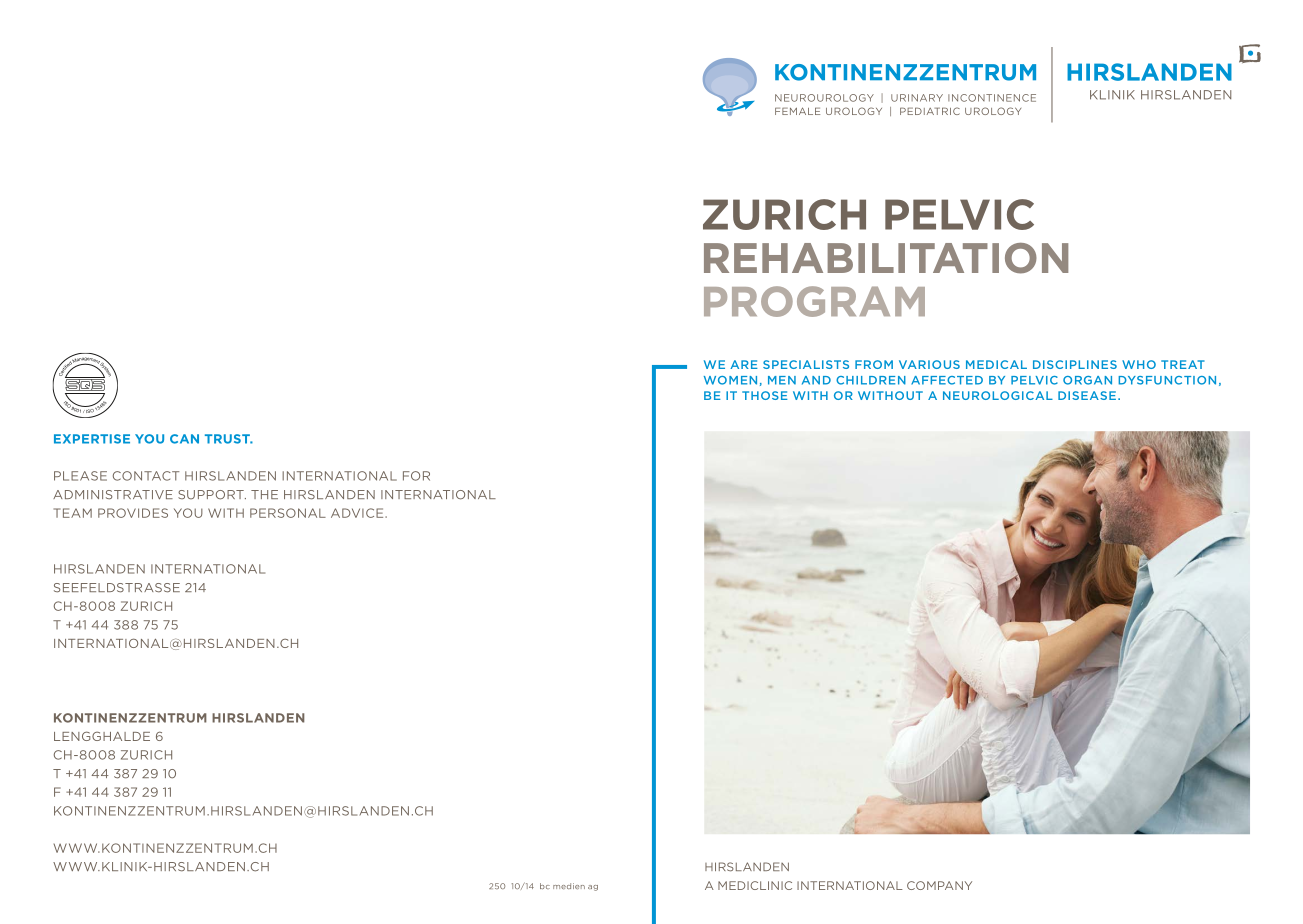 The image size is (1303, 924). Describe the element at coordinates (416, 476) in the image. I see `for` at that location.
